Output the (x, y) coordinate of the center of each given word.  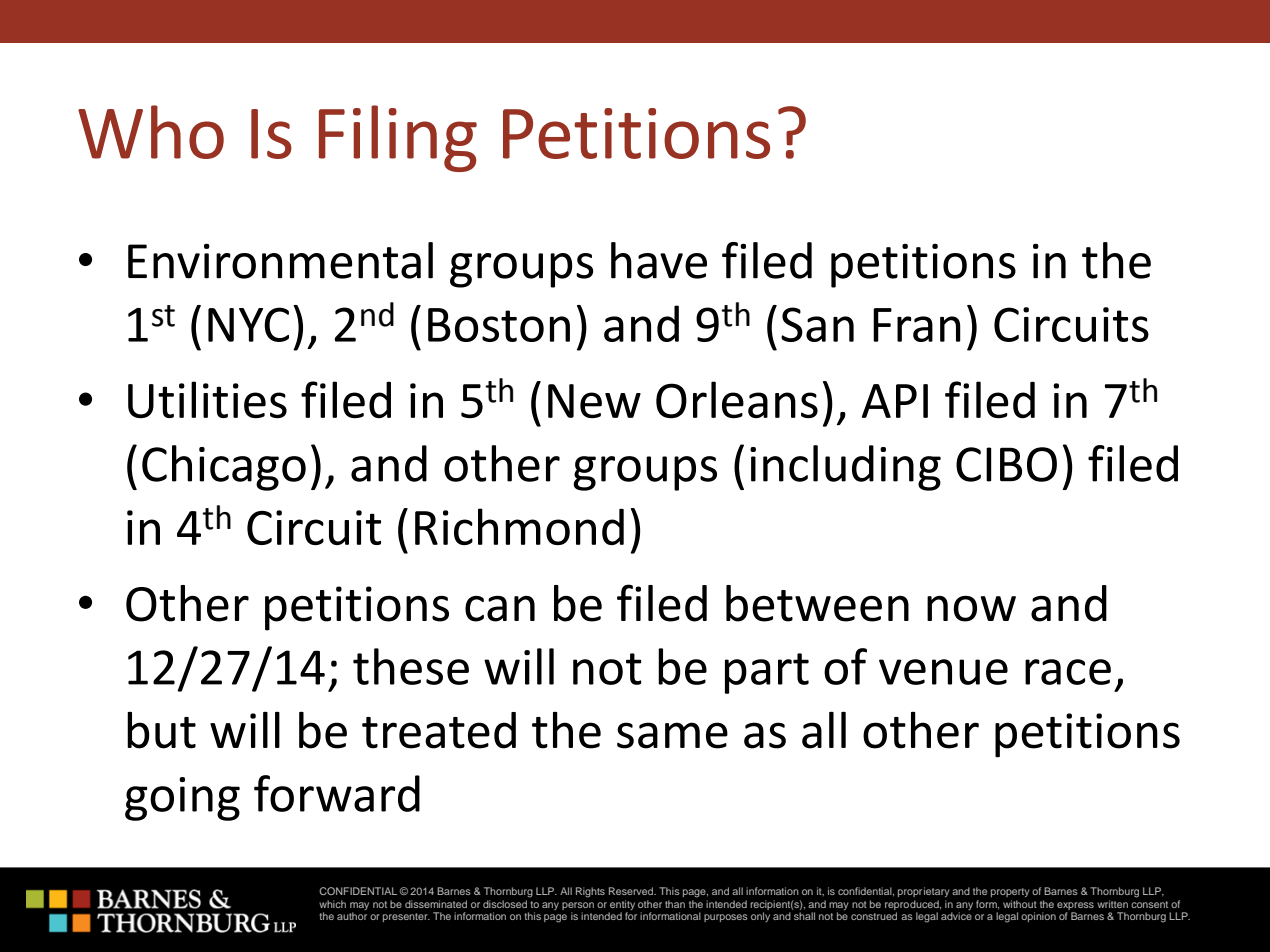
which (332, 904)
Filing (398, 138)
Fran (917, 325)
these (411, 666)
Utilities (207, 399)
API (895, 401)
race (1068, 672)
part (767, 673)
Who (151, 132)
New (594, 401)
